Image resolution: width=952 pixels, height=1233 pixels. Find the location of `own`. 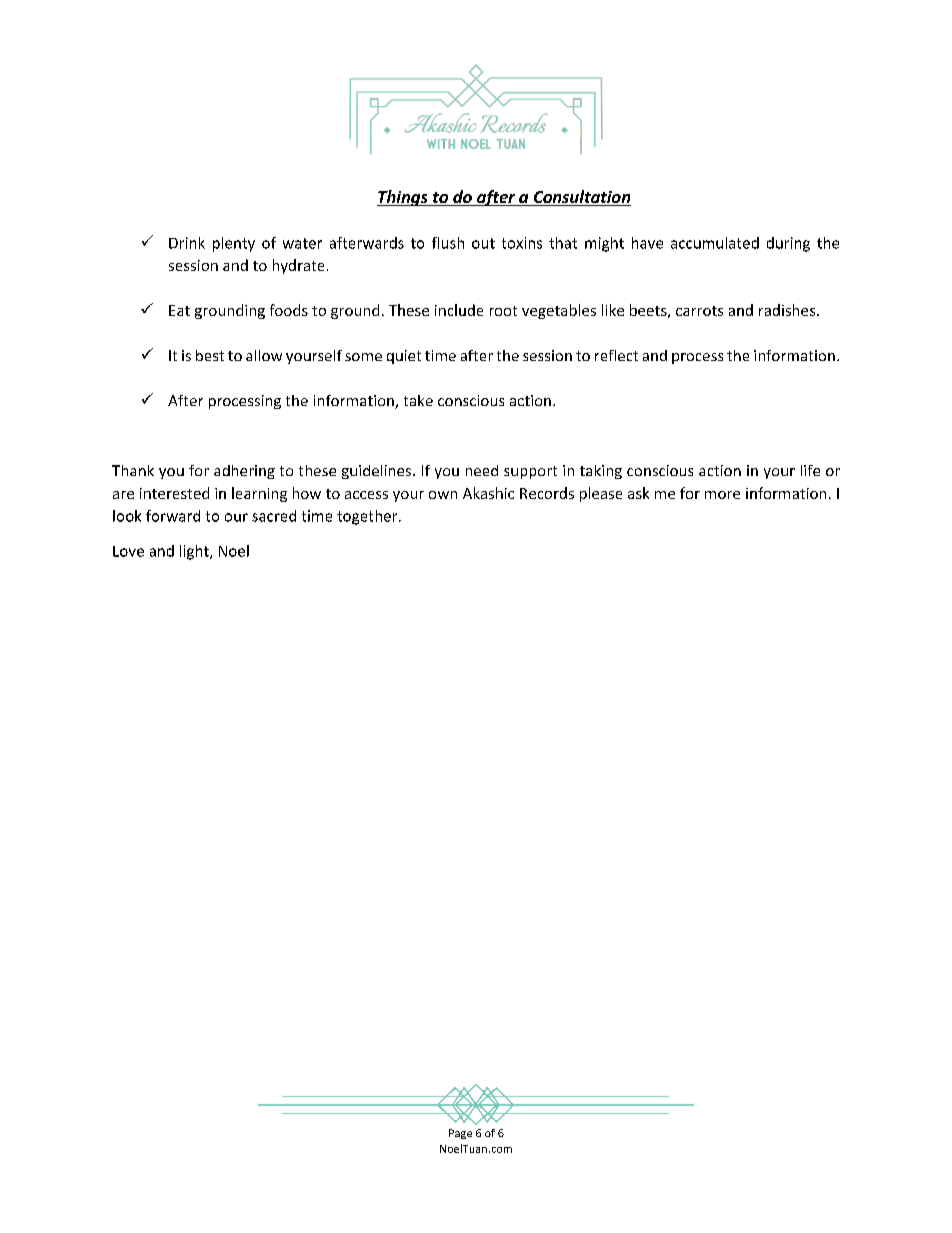

own is located at coordinates (443, 495).
